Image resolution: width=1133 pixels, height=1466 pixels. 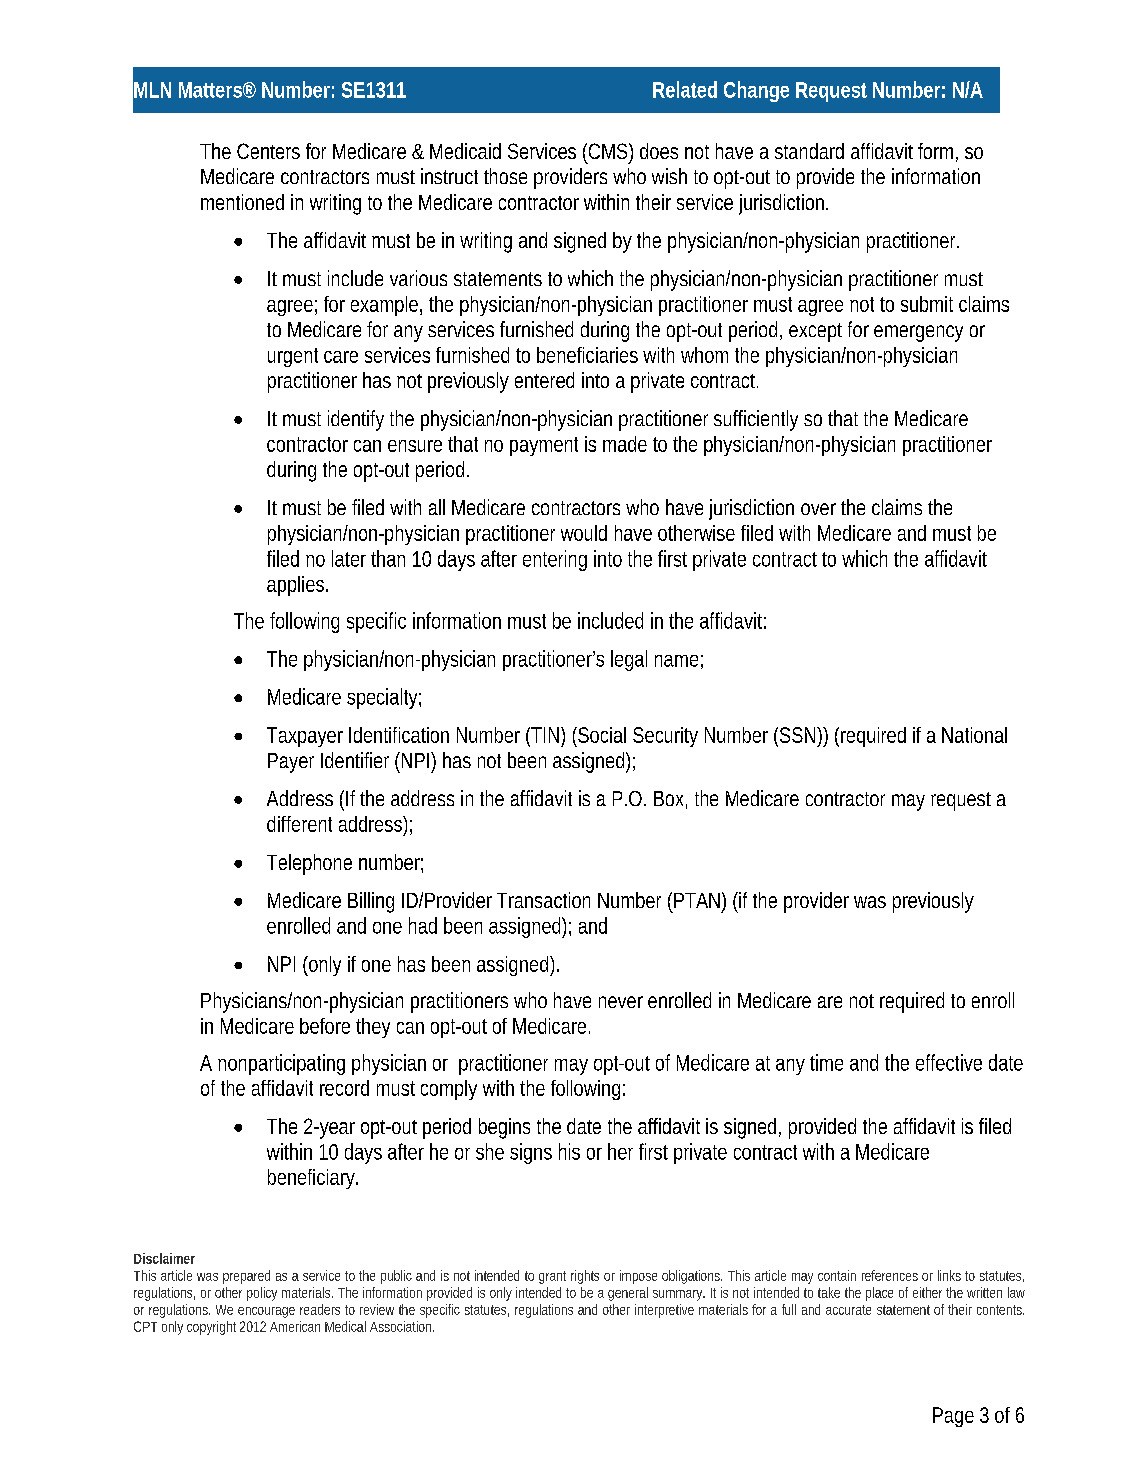 What do you see at coordinates (356, 420) in the screenshot?
I see `identify` at bounding box center [356, 420].
